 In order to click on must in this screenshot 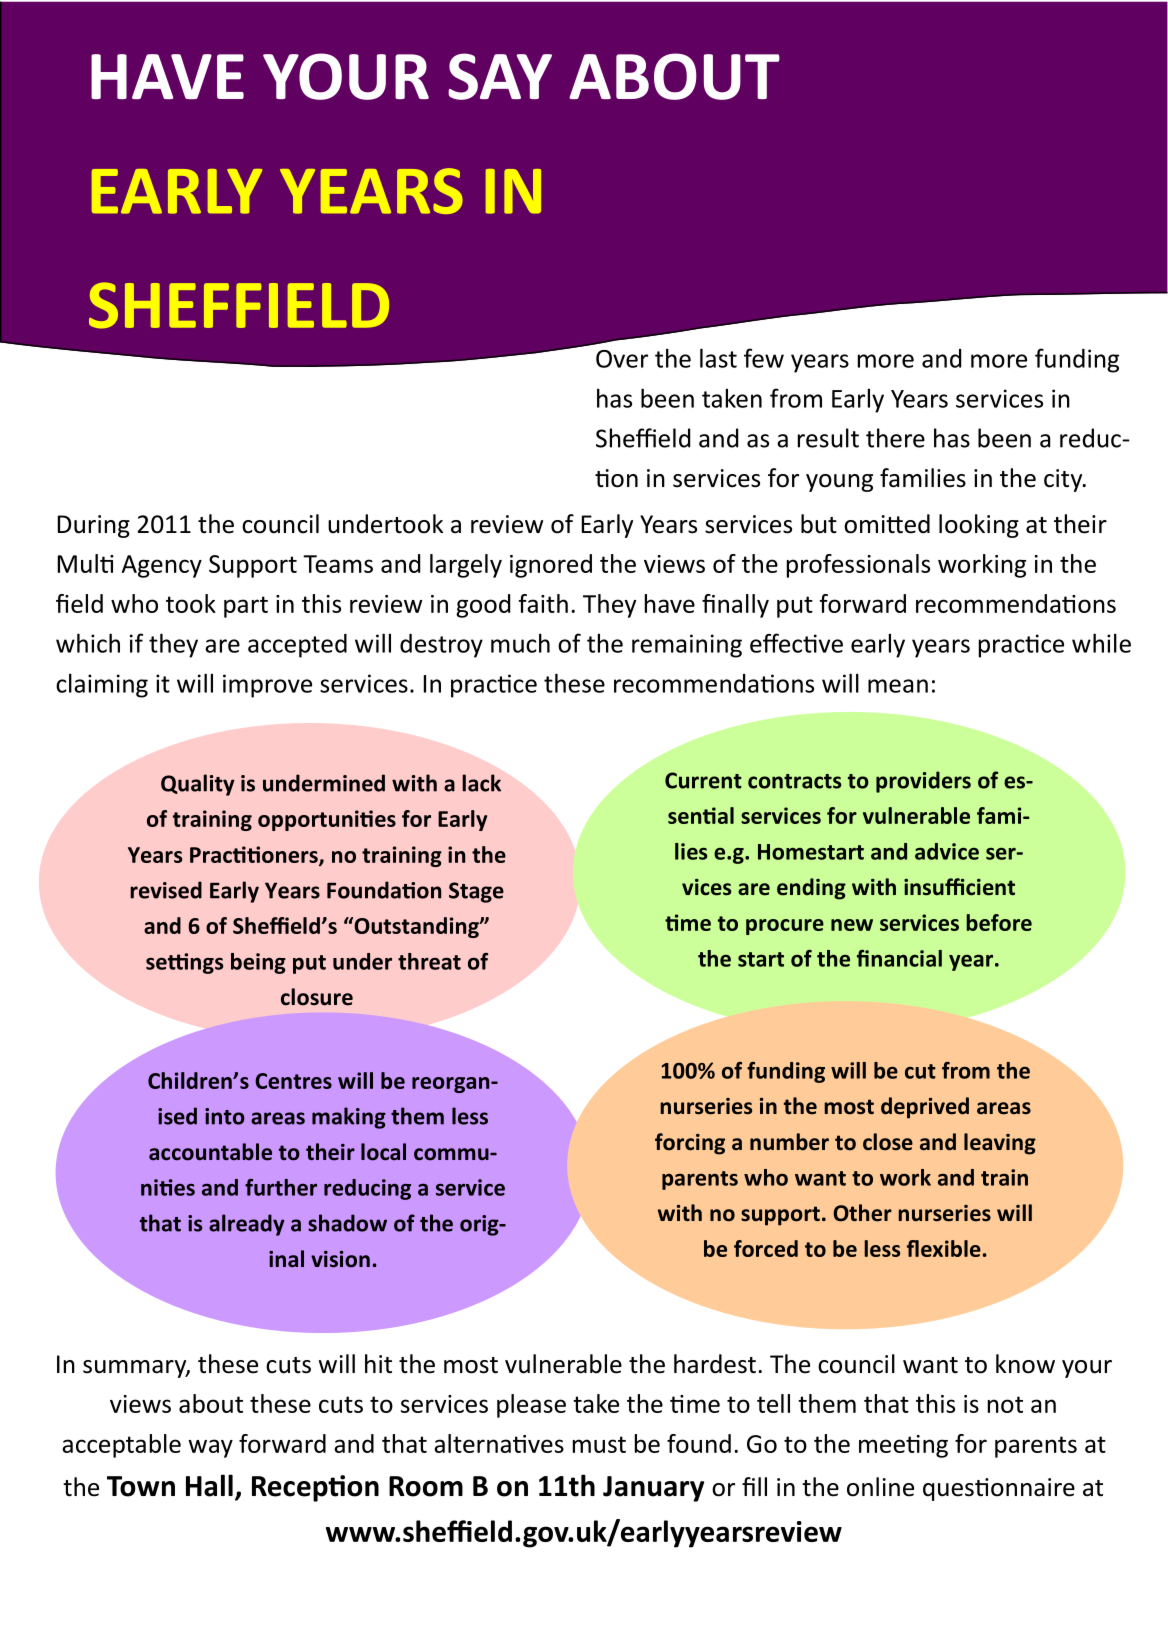, I will do `click(599, 1444)`.
